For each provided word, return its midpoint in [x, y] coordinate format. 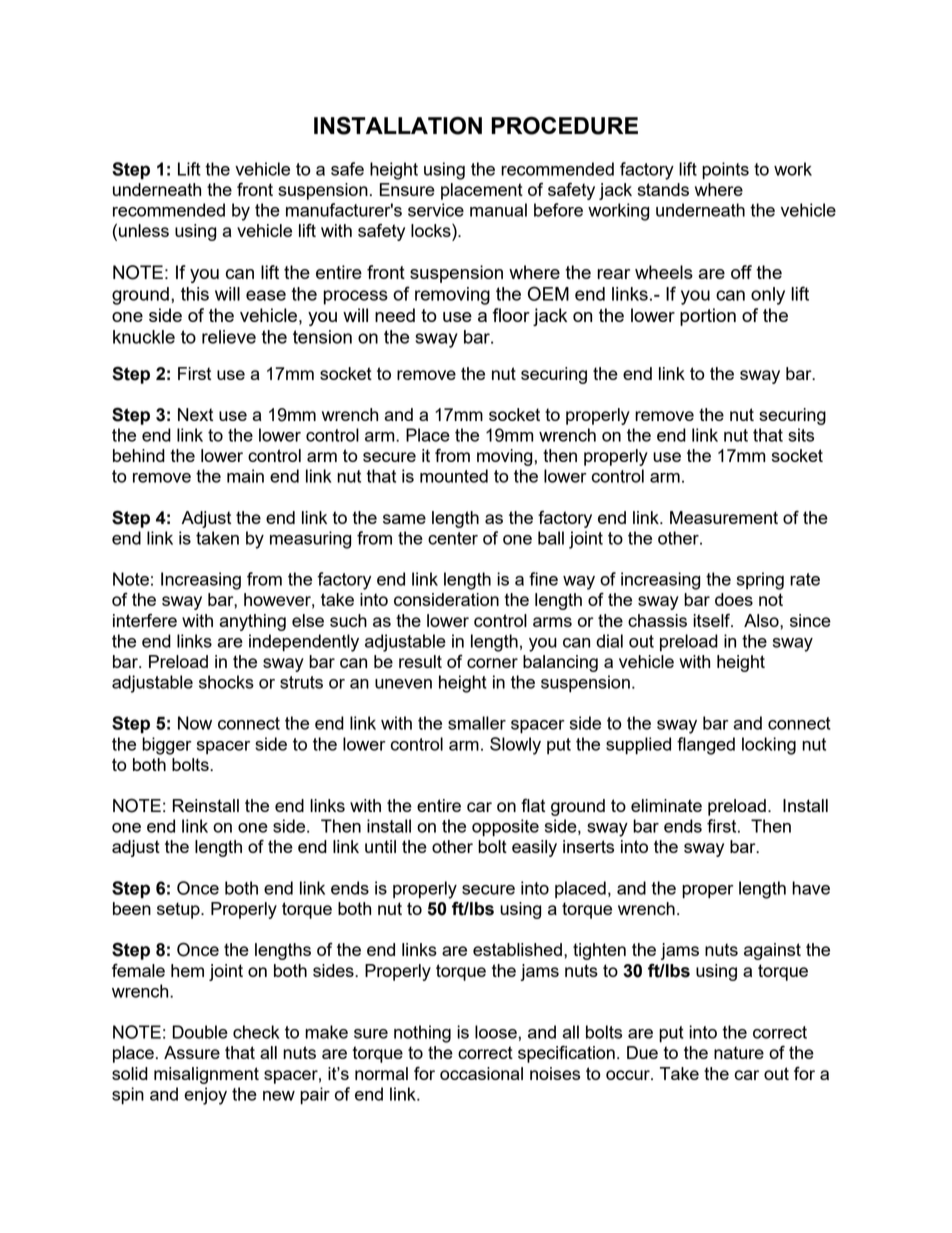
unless [144, 230]
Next [195, 414]
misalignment [206, 1075]
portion [708, 317]
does [734, 599]
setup [179, 910]
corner [492, 663]
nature [739, 1052]
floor [511, 315]
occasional [481, 1073]
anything [252, 622]
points [725, 171]
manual [498, 210]
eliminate [666, 805]
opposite [505, 828]
